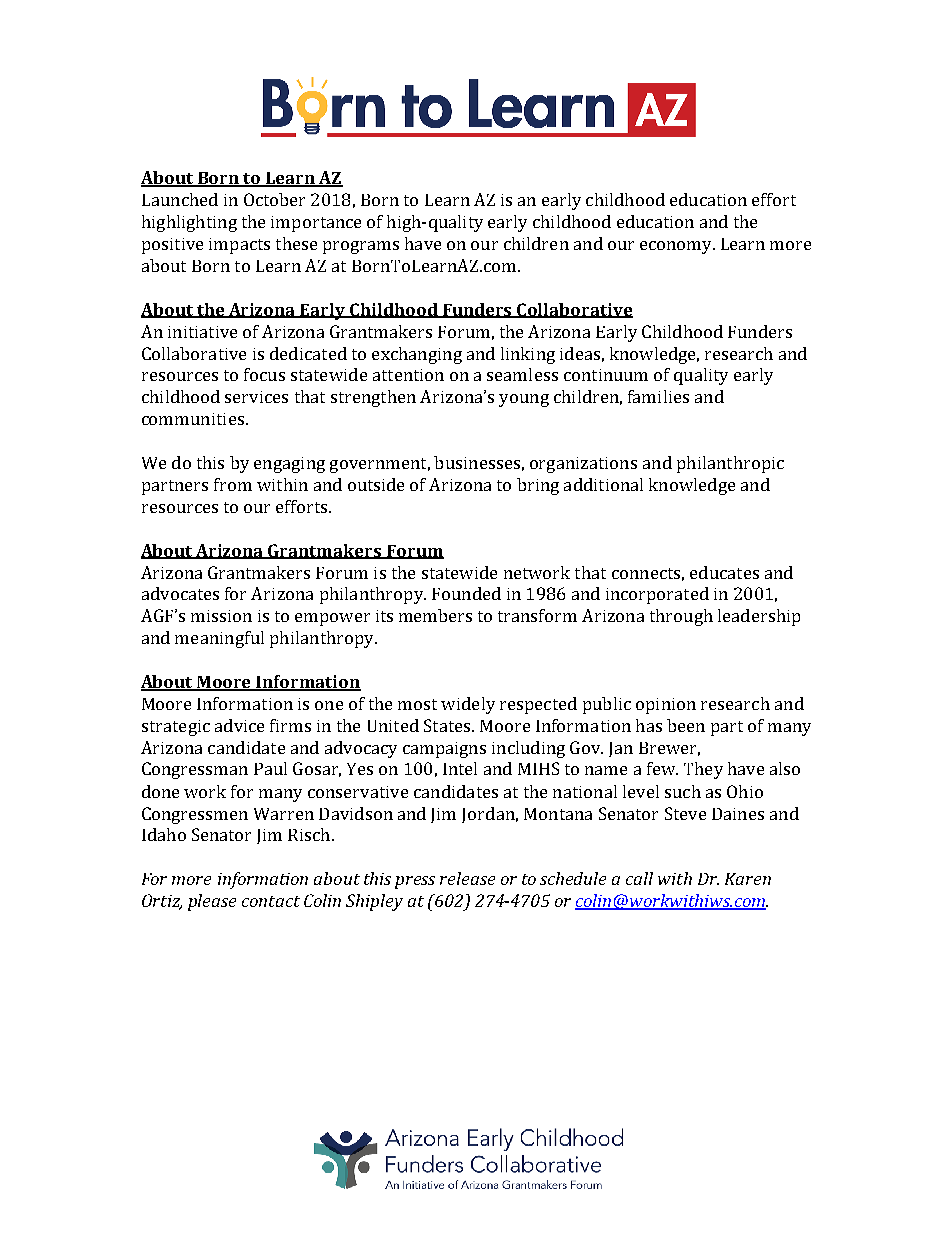  I want to click on services, so click(256, 397).
